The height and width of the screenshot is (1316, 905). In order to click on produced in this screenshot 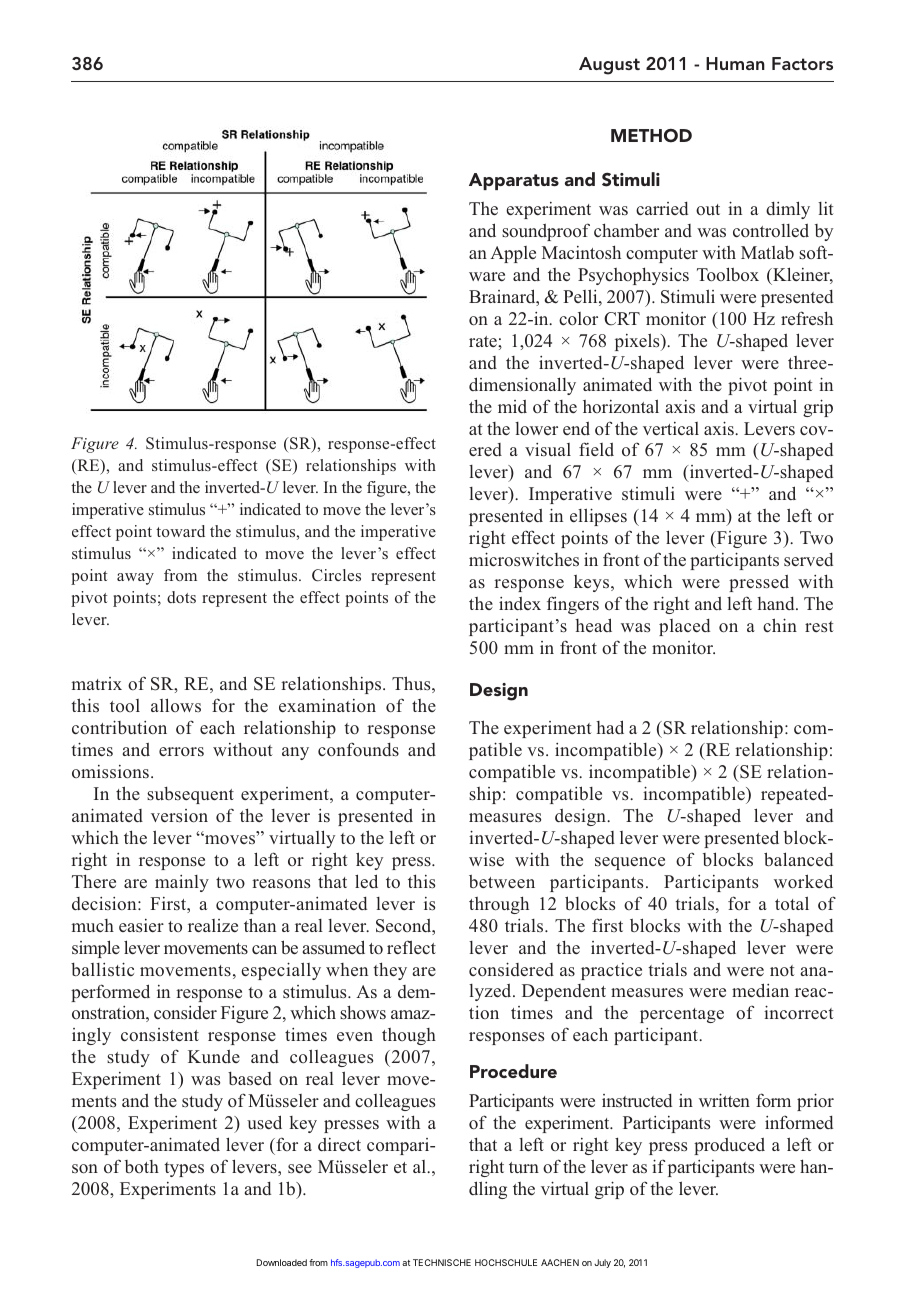, I will do `click(729, 1146)`.
